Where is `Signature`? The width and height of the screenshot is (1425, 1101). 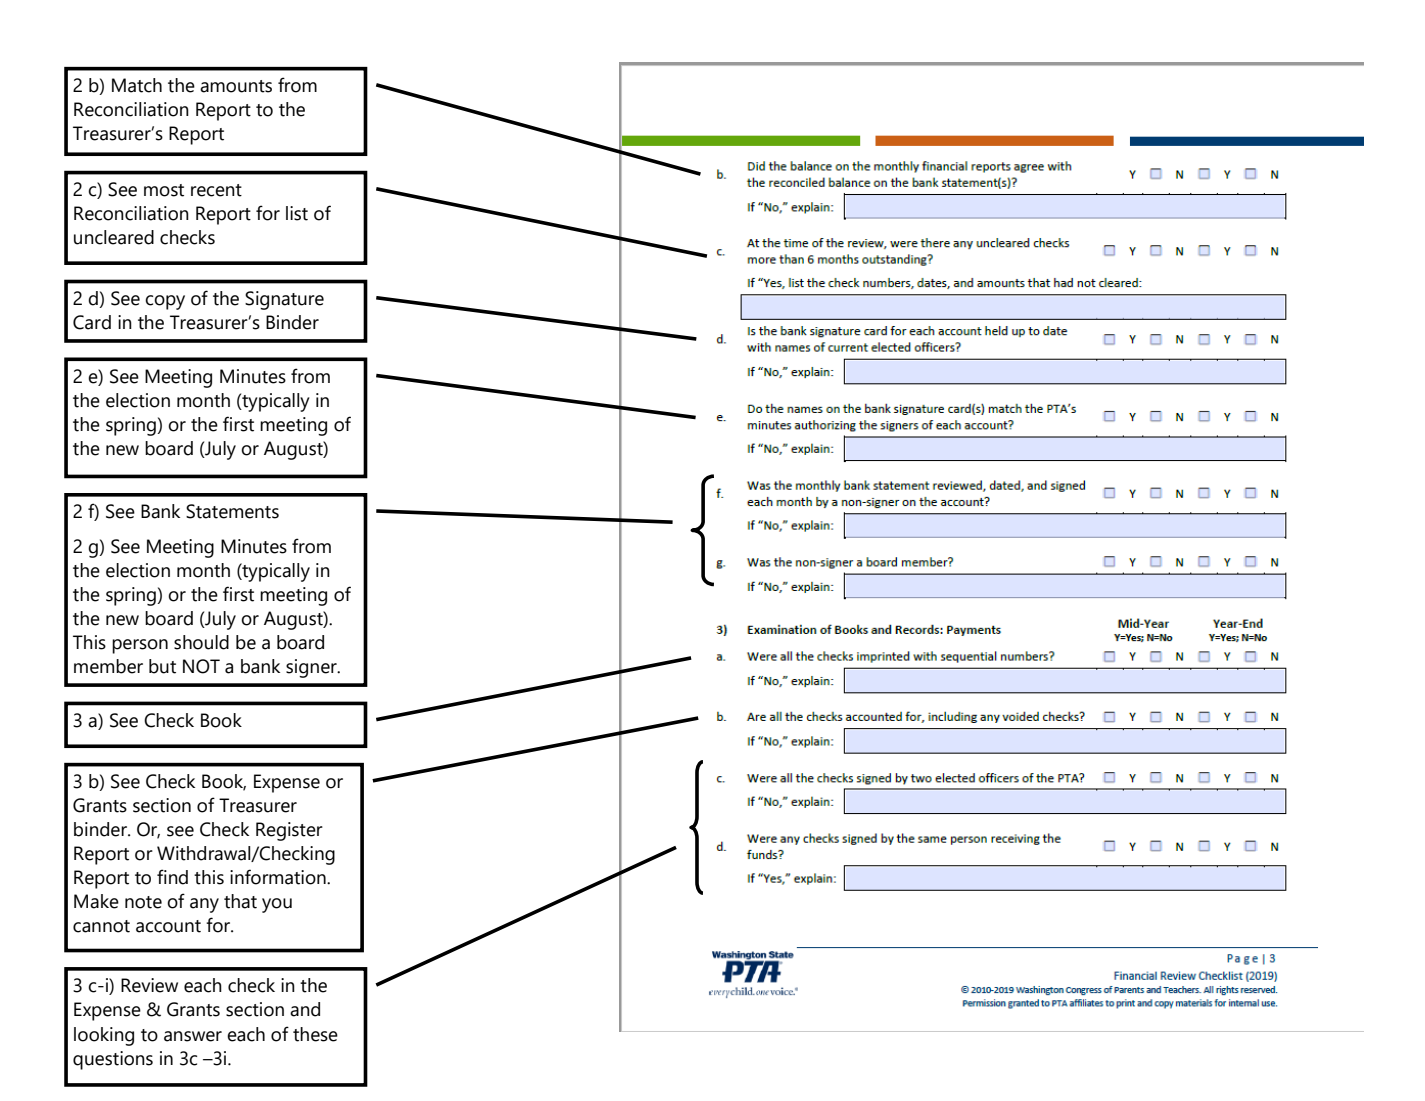 Signature is located at coordinates (284, 300).
